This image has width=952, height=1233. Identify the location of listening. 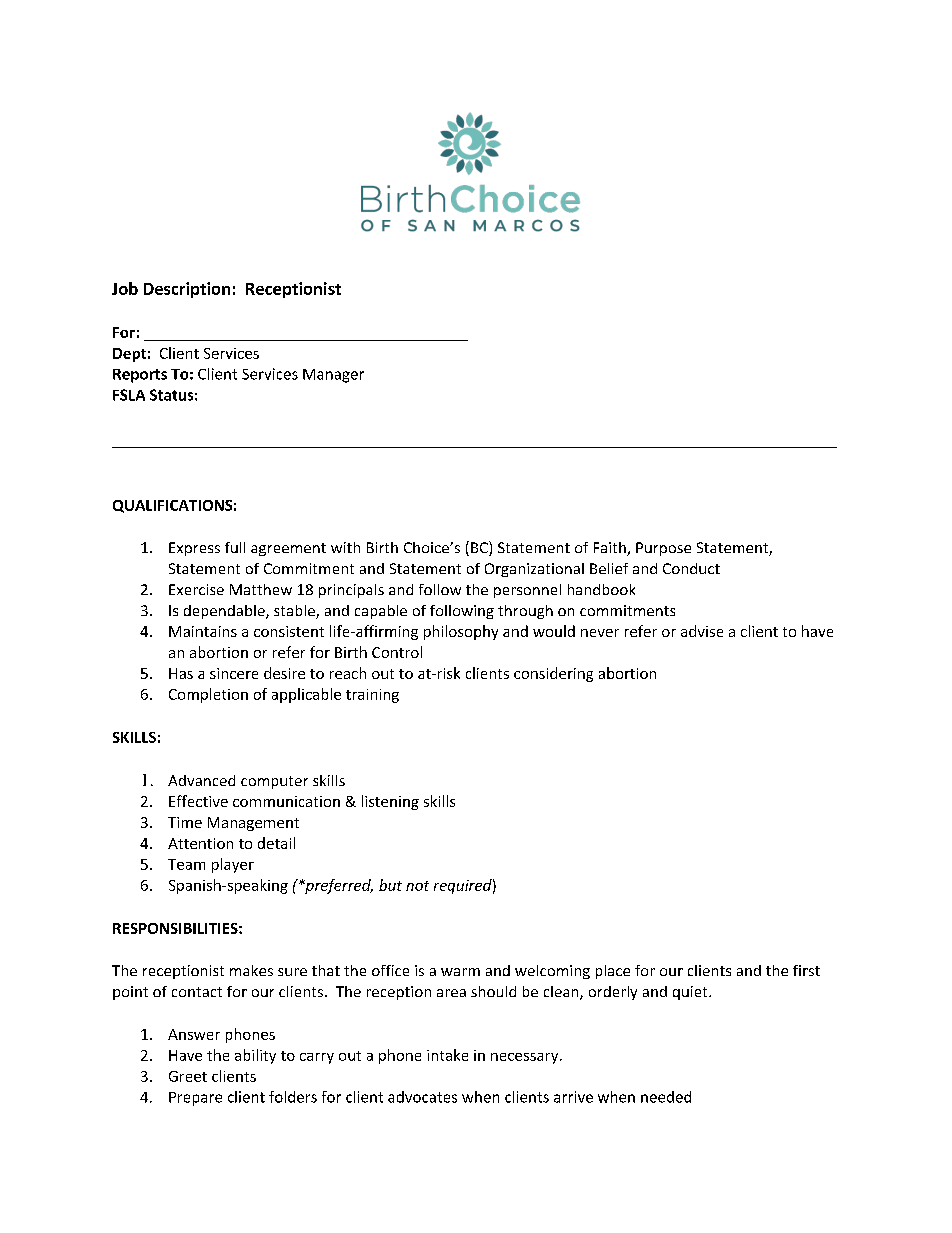
(390, 802).
